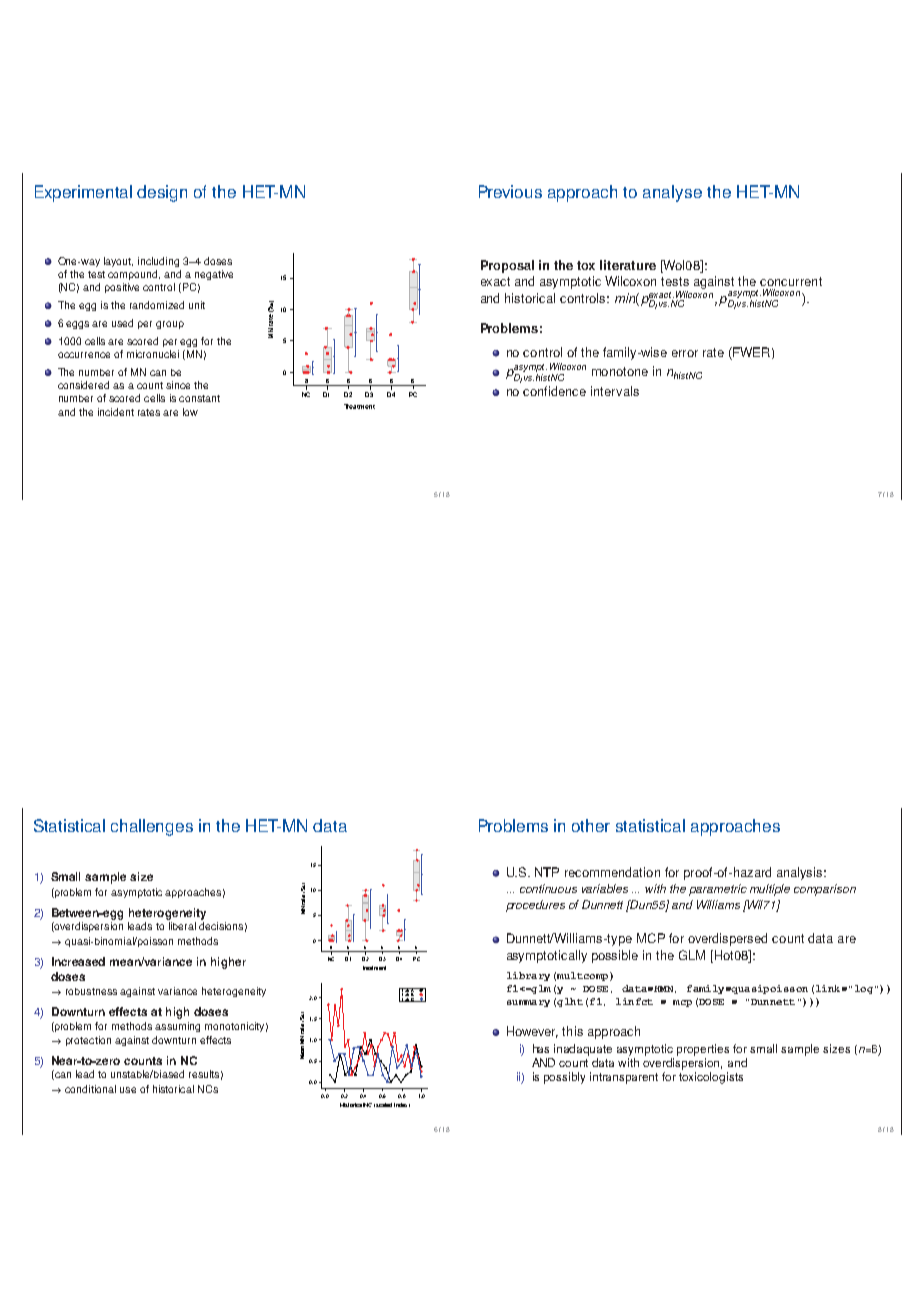  I want to click on challenges, so click(152, 827).
